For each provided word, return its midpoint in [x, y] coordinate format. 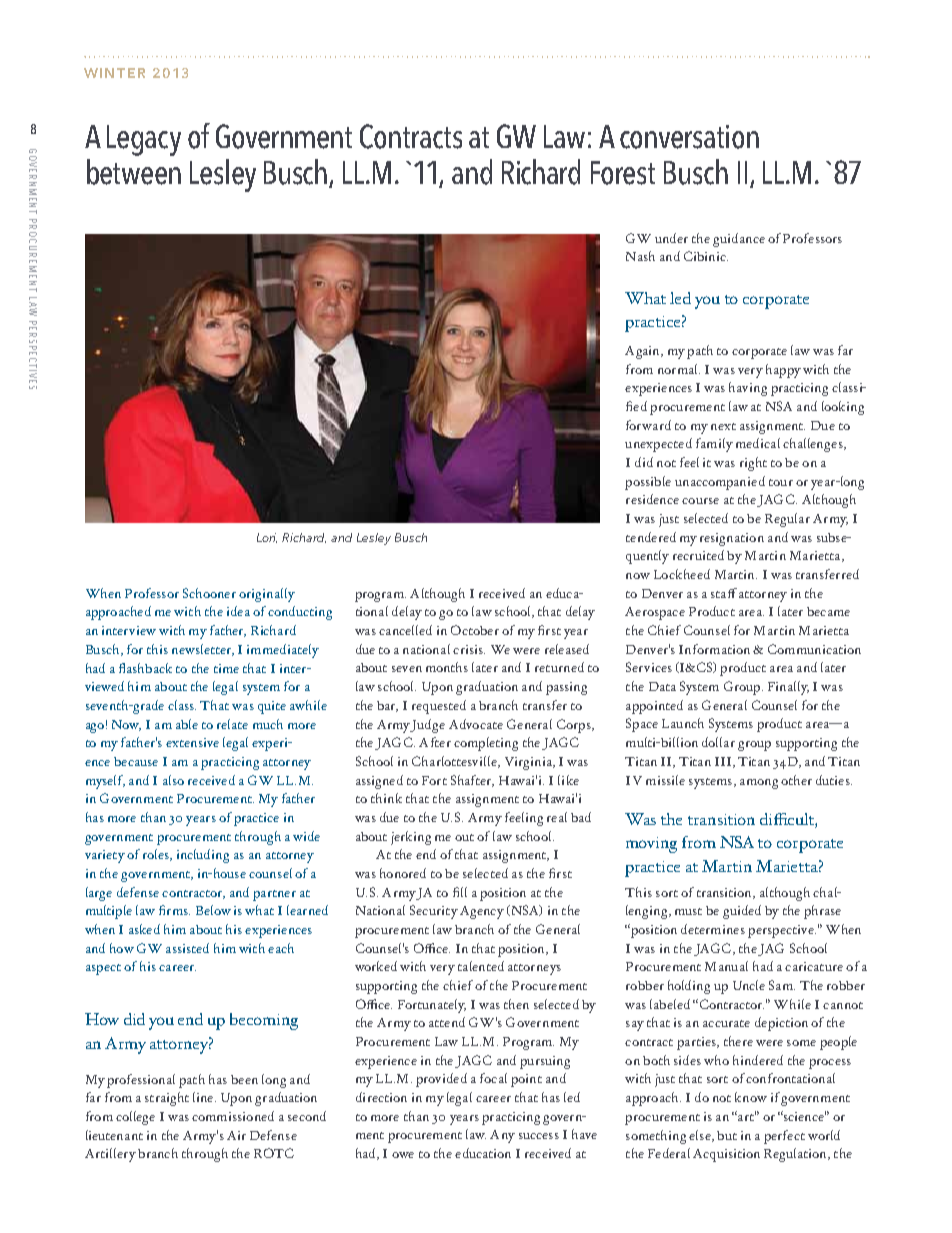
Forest [623, 173]
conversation [689, 137]
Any [502, 1136]
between [134, 172]
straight [167, 1099]
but [727, 1135]
